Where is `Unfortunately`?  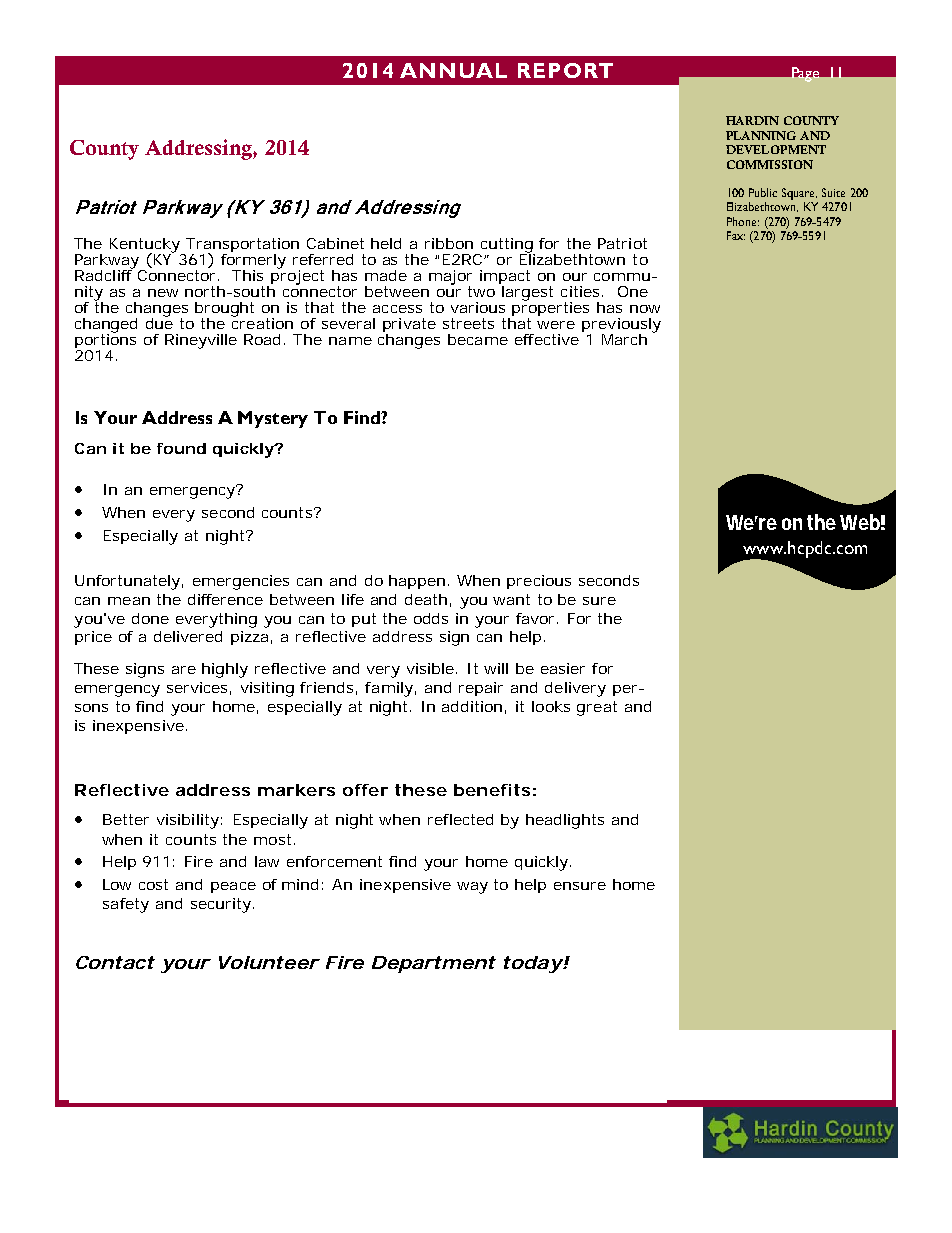
Unfortunately is located at coordinates (127, 582).
